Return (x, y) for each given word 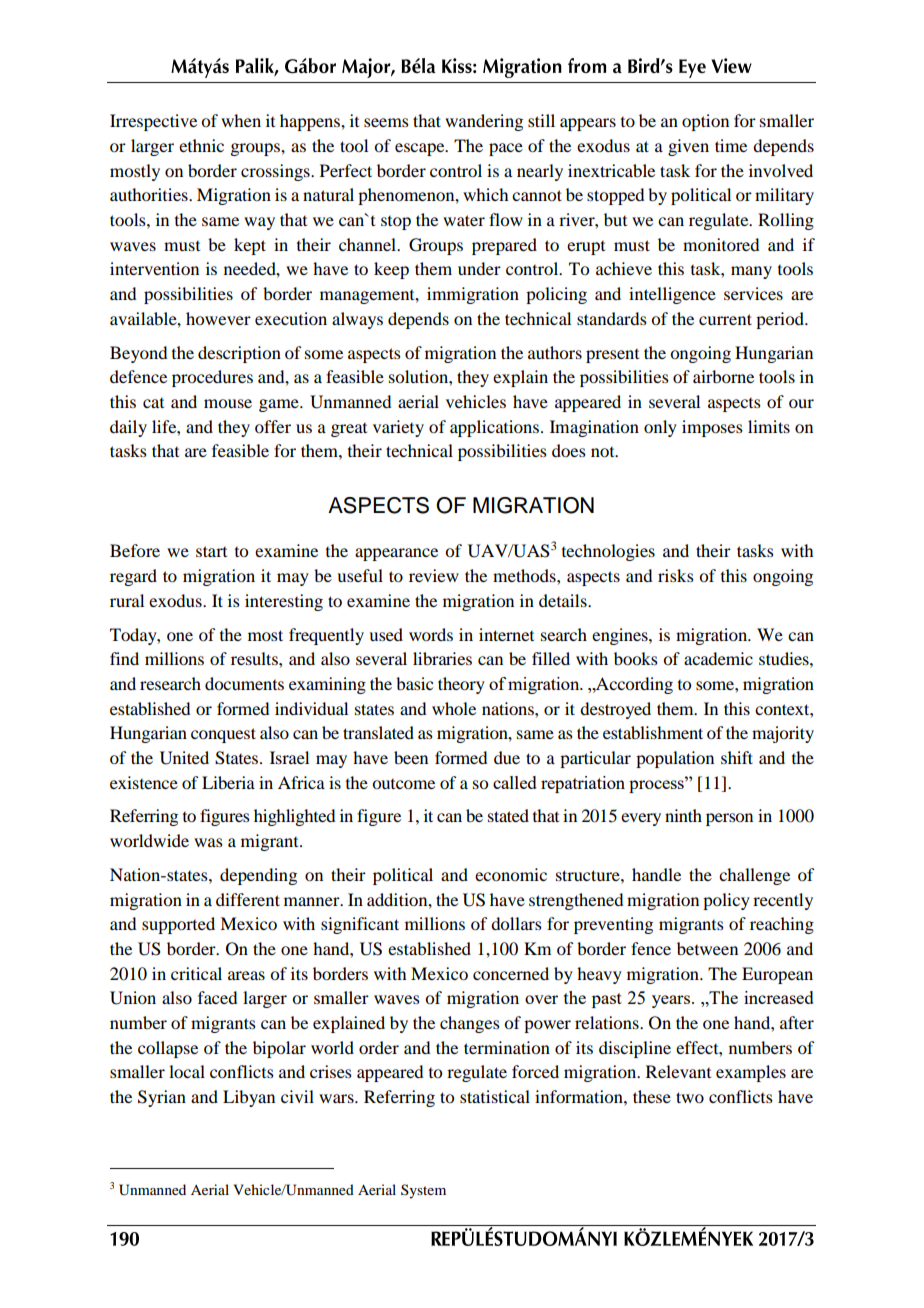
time (731, 145)
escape (421, 149)
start (211, 551)
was (208, 842)
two (690, 1097)
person (729, 819)
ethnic (201, 145)
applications (496, 428)
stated (508, 815)
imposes (712, 428)
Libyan (249, 1098)
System (423, 1191)
